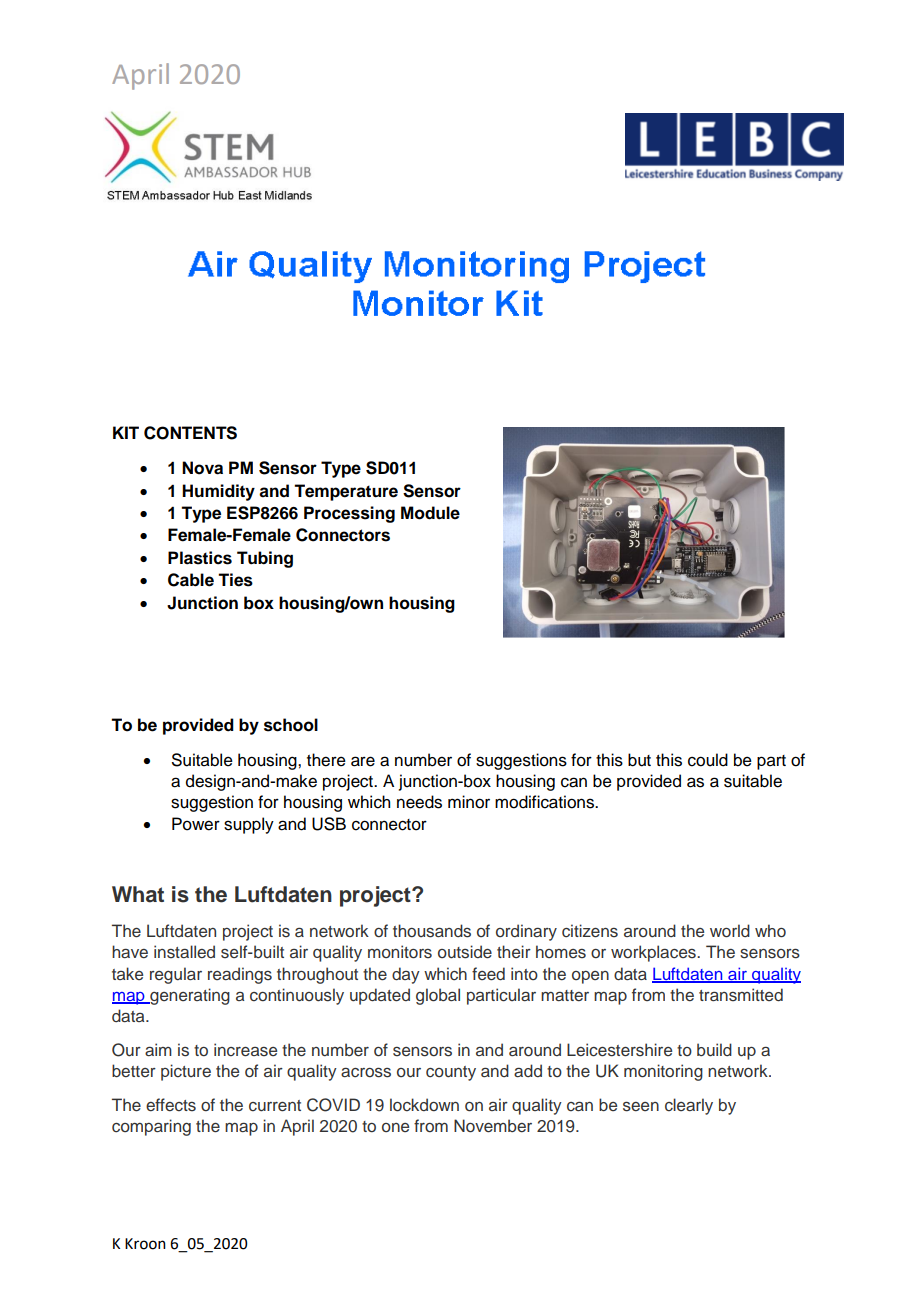  What do you see at coordinates (171, 1105) in the image?
I see `effects` at bounding box center [171, 1105].
